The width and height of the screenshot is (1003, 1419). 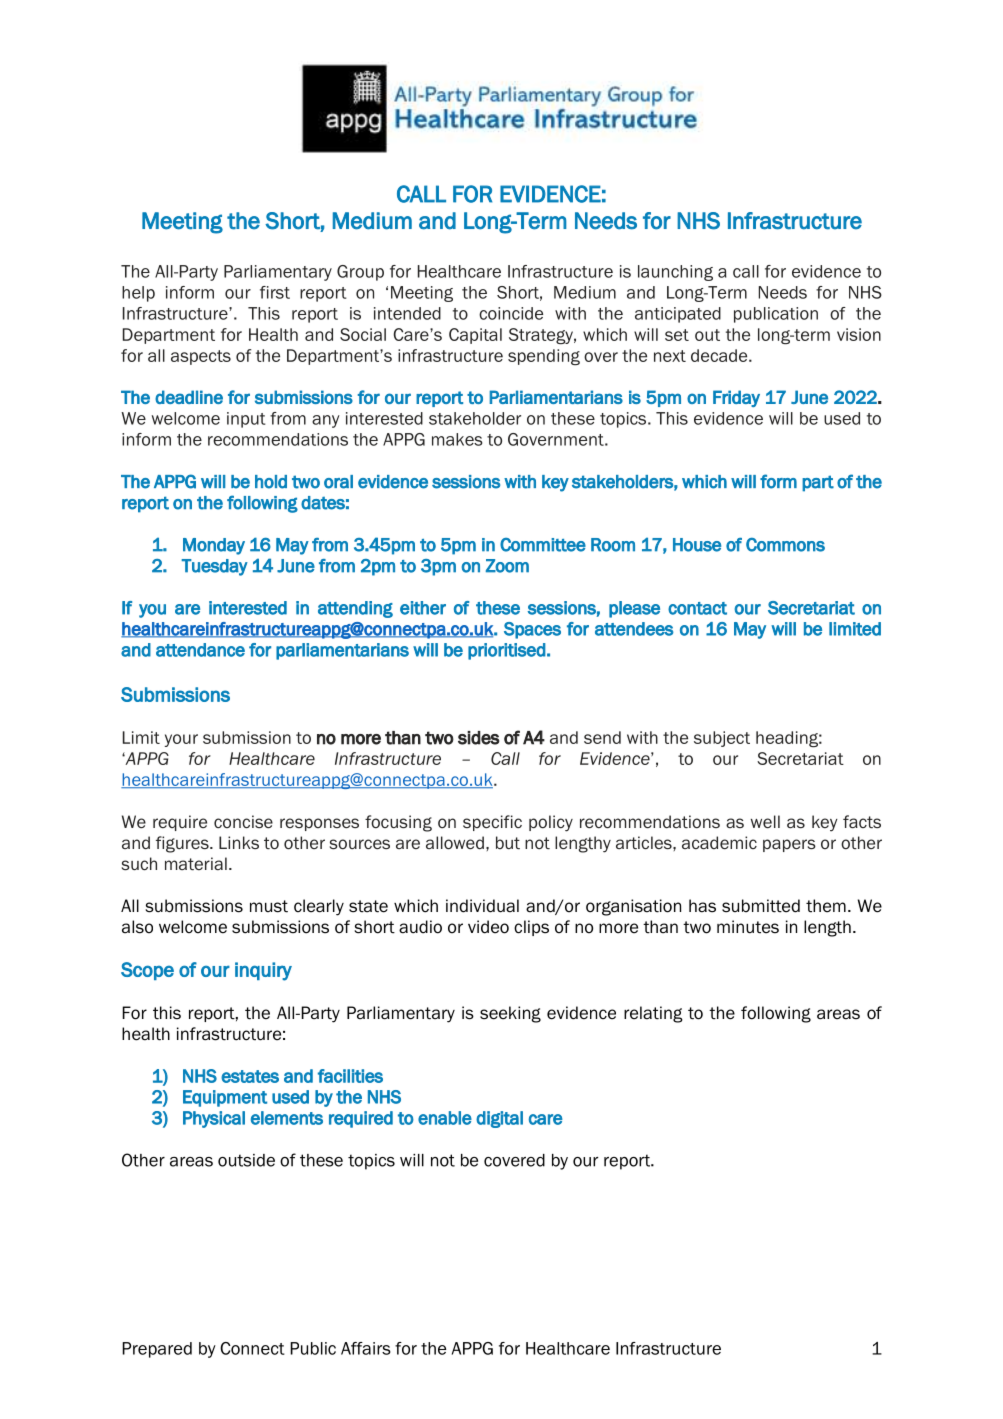 I want to click on minutes, so click(x=748, y=927).
